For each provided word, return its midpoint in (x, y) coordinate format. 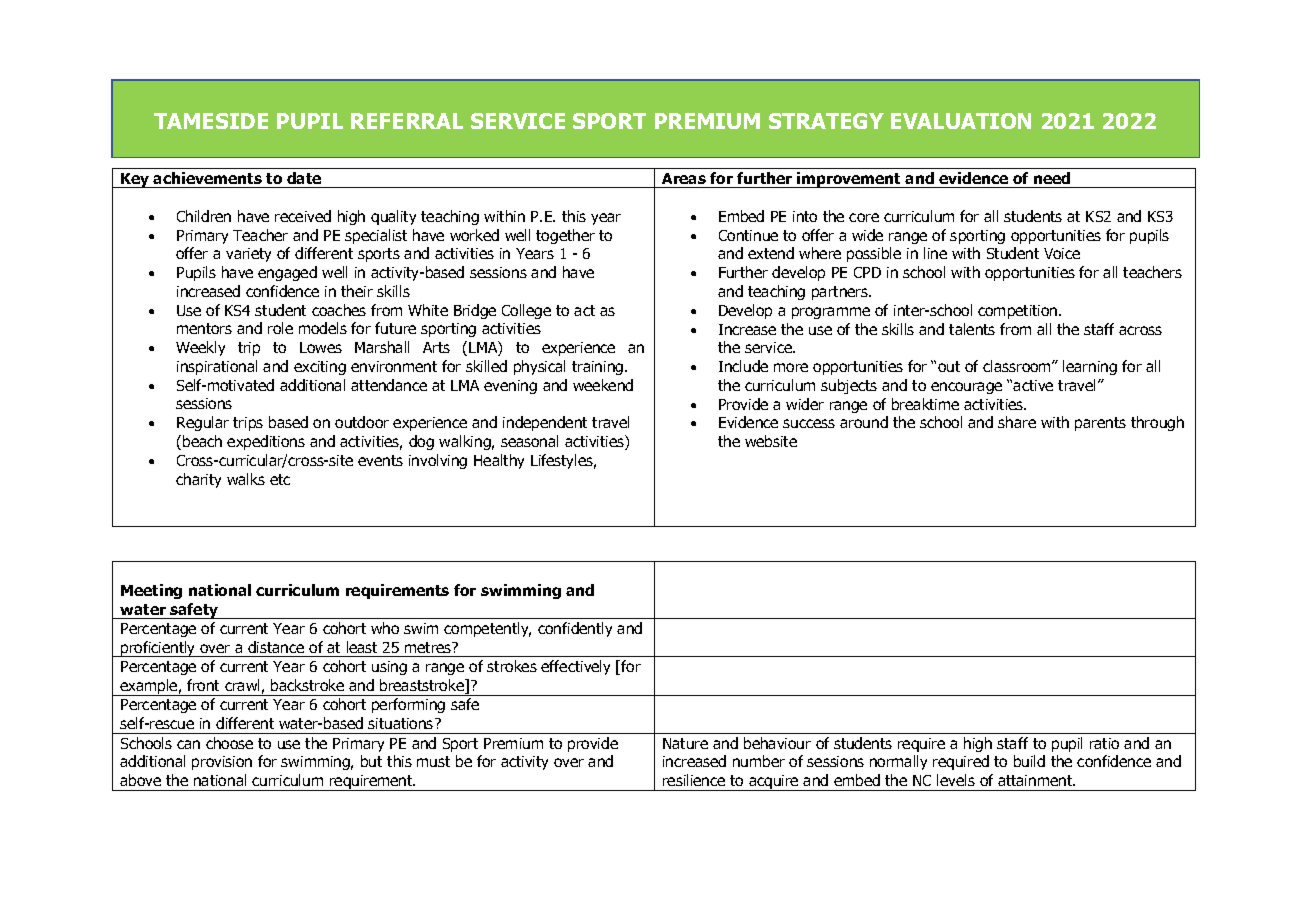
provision (222, 763)
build (1029, 761)
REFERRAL (407, 121)
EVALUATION (961, 121)
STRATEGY (826, 121)
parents (1100, 424)
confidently (575, 629)
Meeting (151, 591)
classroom (1018, 366)
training (599, 368)
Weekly (200, 348)
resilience (694, 780)
